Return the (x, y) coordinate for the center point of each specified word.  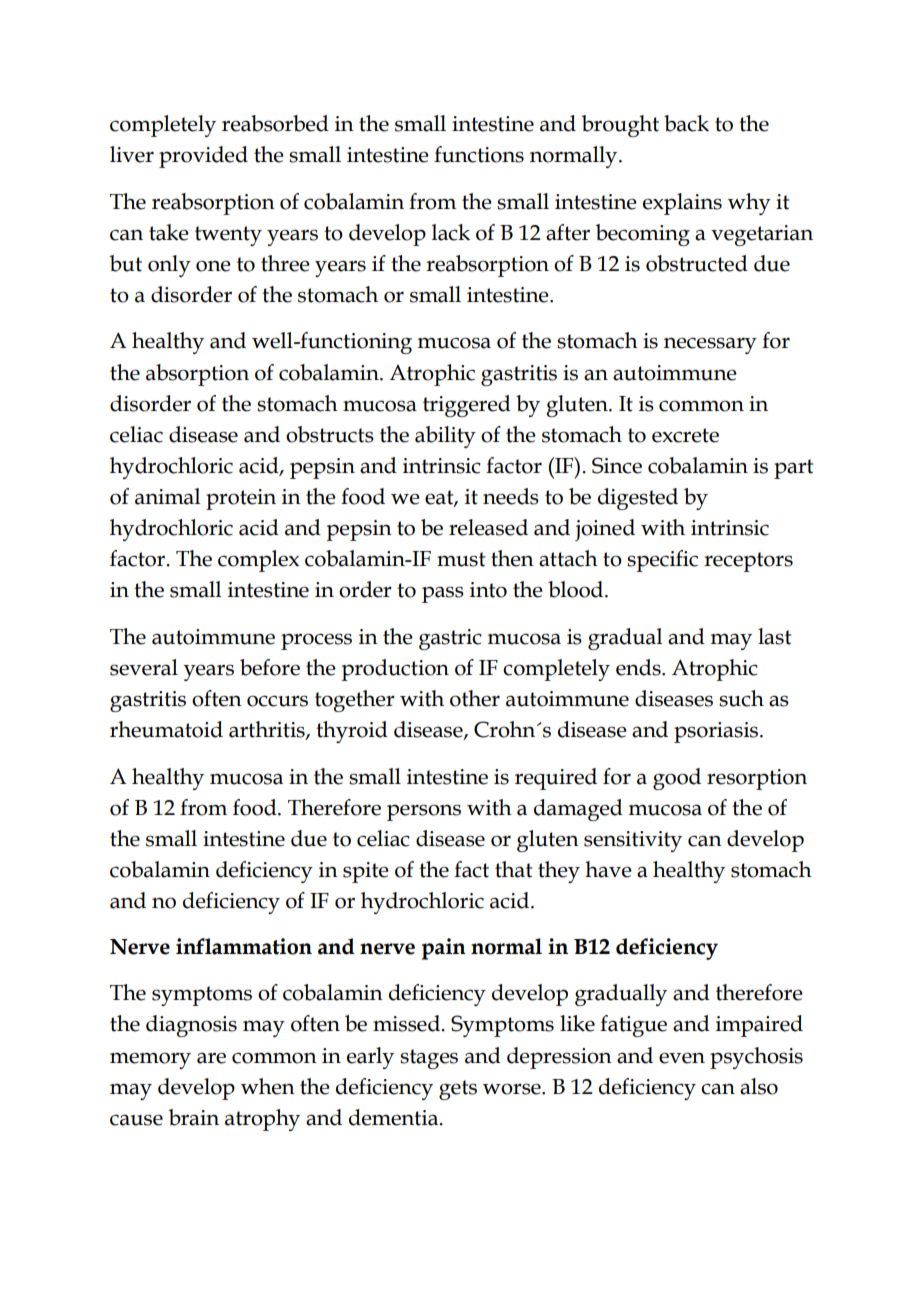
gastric (450, 639)
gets (458, 1090)
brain (194, 1117)
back (686, 123)
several (144, 667)
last (774, 636)
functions (479, 154)
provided (203, 157)
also (759, 1086)
